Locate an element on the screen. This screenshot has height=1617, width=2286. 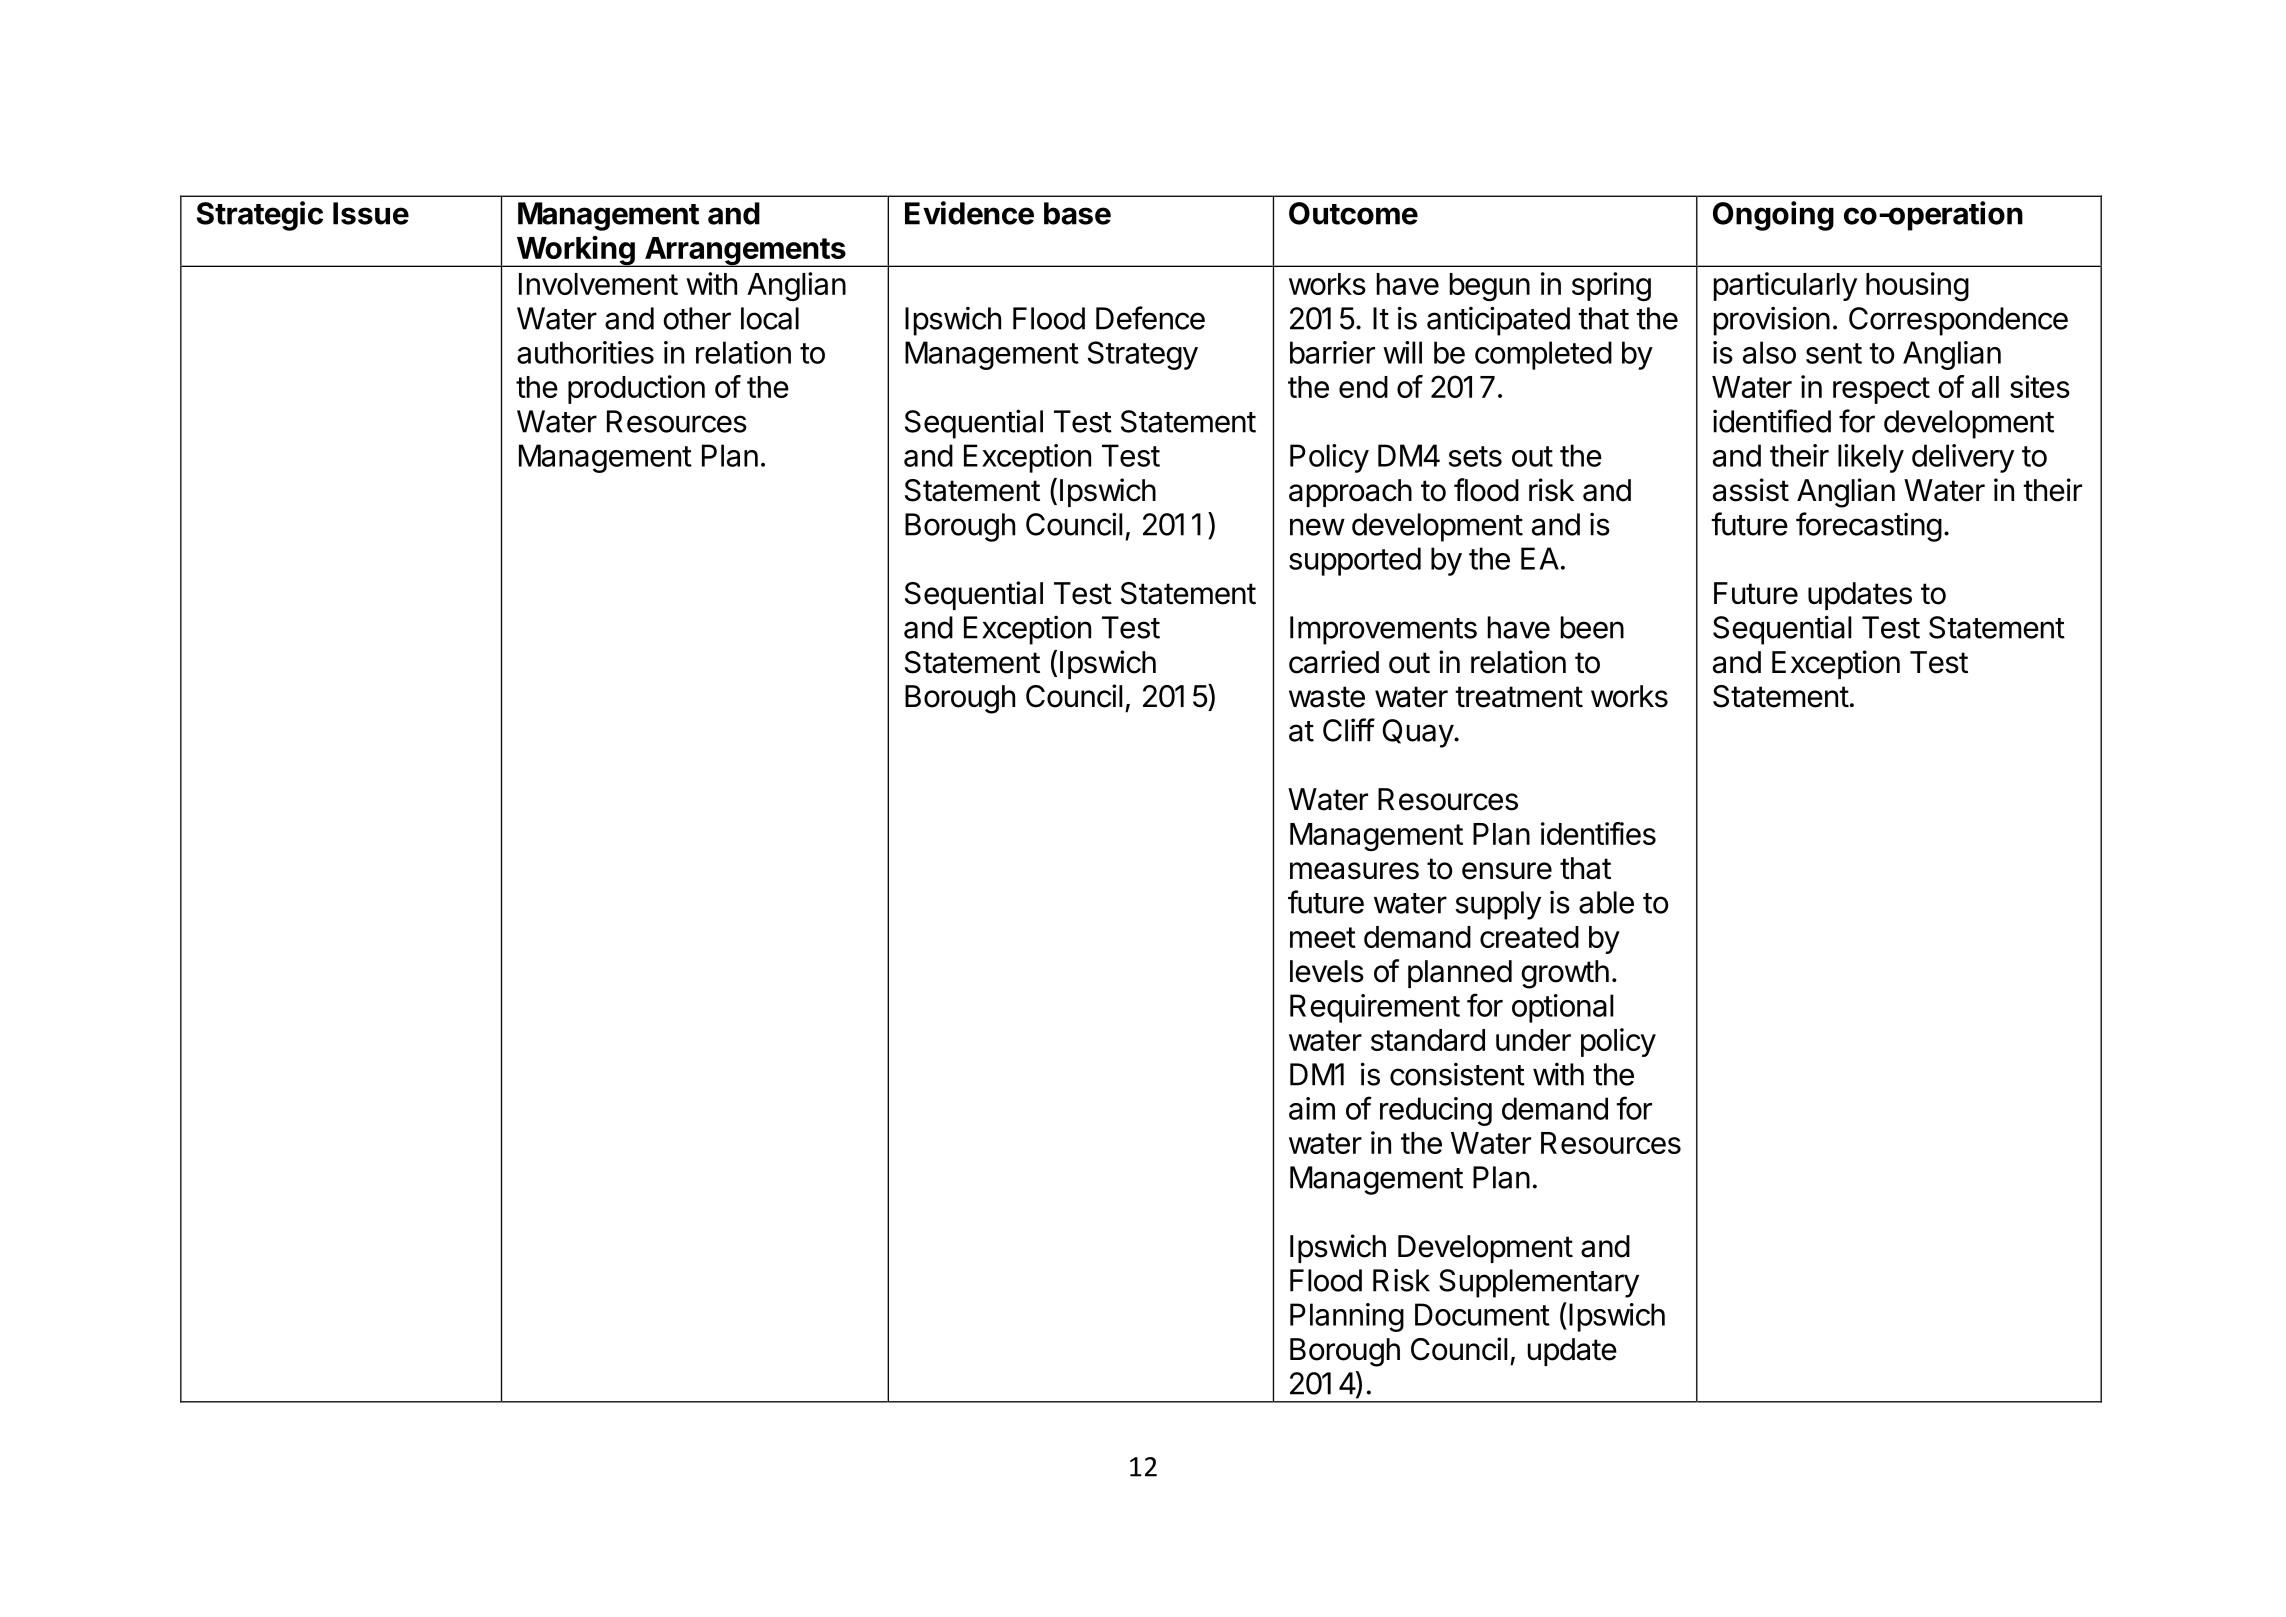
Document is located at coordinates (1482, 1314).
